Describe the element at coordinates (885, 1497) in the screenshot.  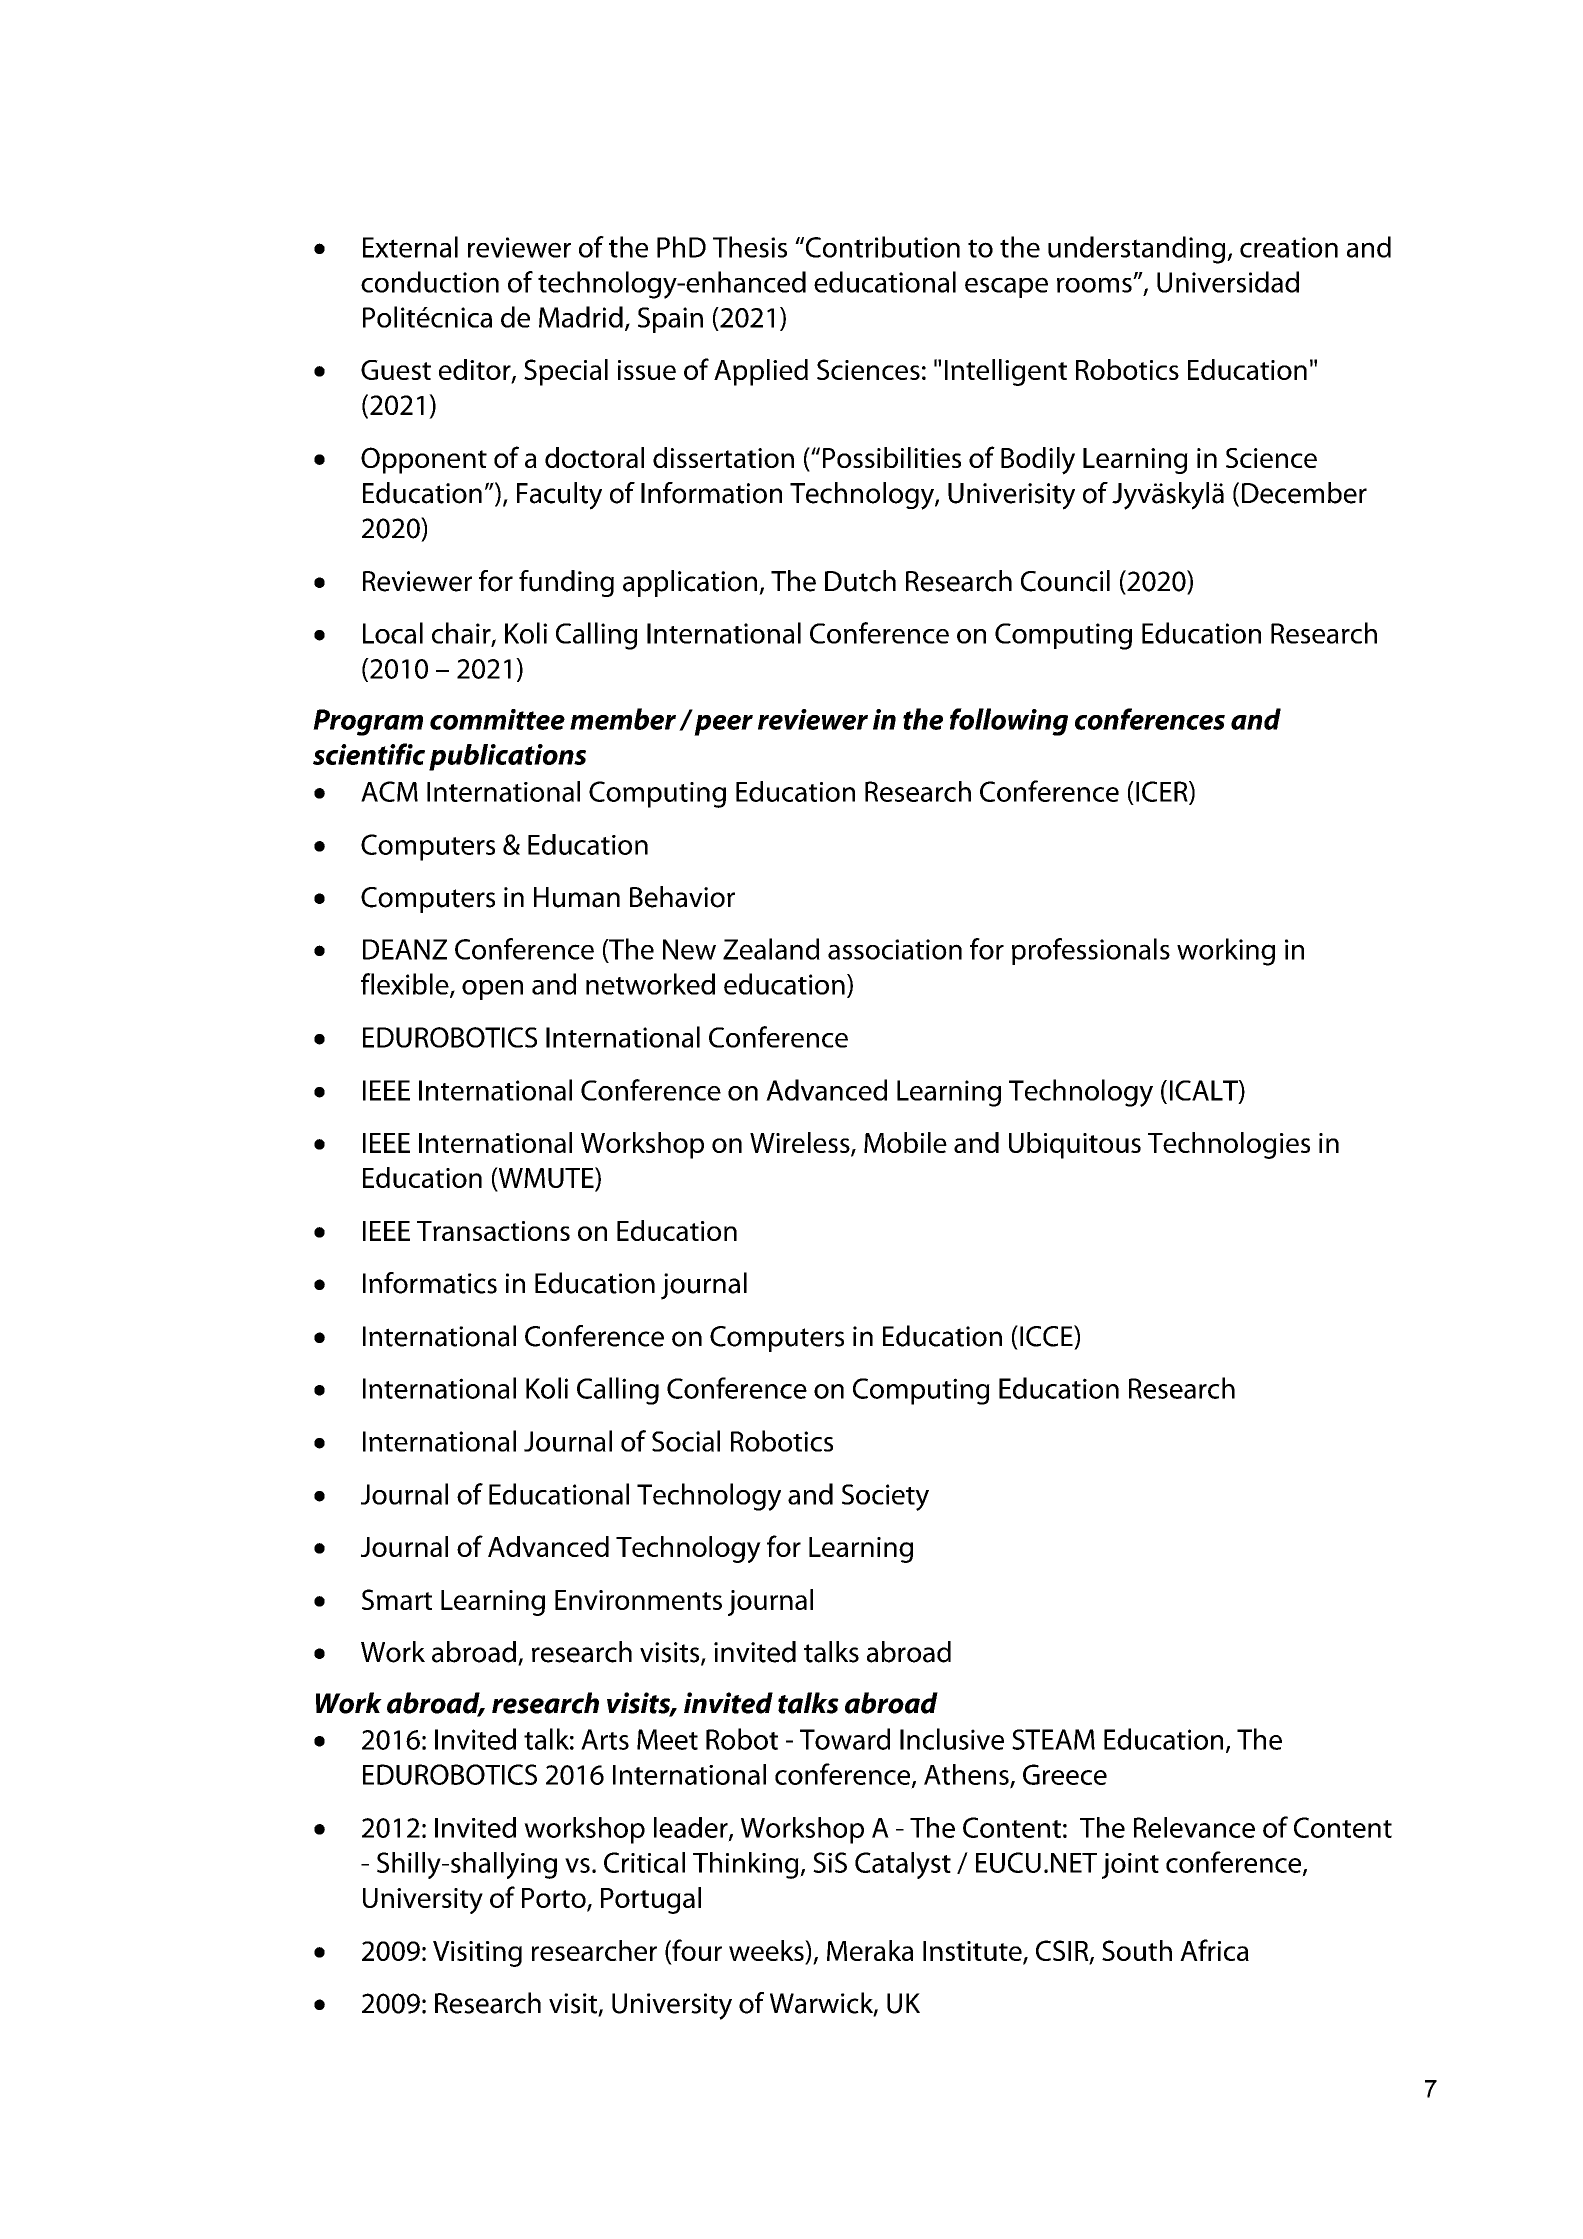
I see `Society` at that location.
